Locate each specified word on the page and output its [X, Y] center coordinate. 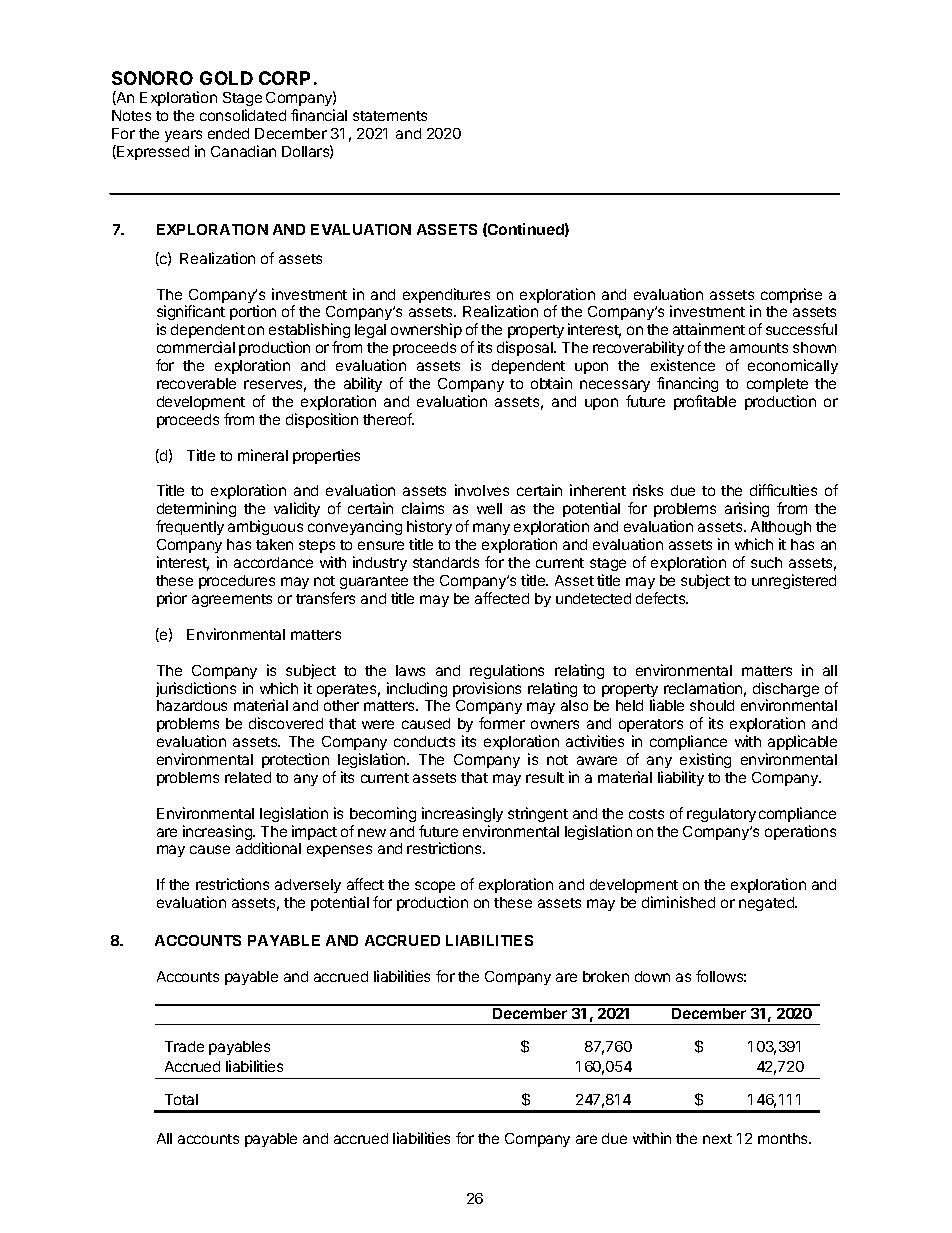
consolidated [243, 115]
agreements [232, 600]
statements [390, 116]
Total [181, 1099]
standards [446, 562]
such [766, 562]
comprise [791, 295]
